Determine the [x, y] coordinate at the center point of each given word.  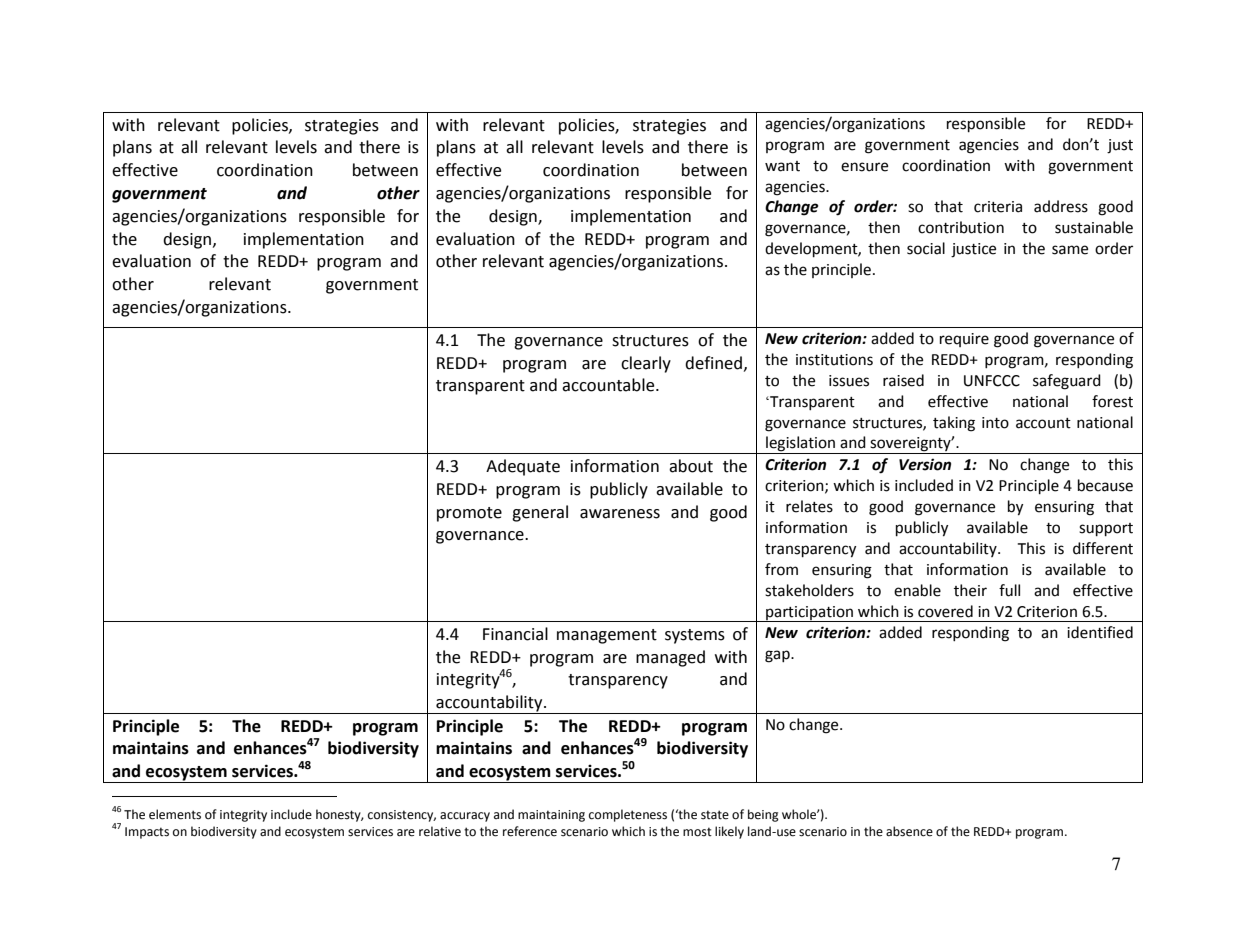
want [782, 166]
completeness [628, 815]
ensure [864, 167]
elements [175, 814]
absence [909, 831]
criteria [998, 207]
